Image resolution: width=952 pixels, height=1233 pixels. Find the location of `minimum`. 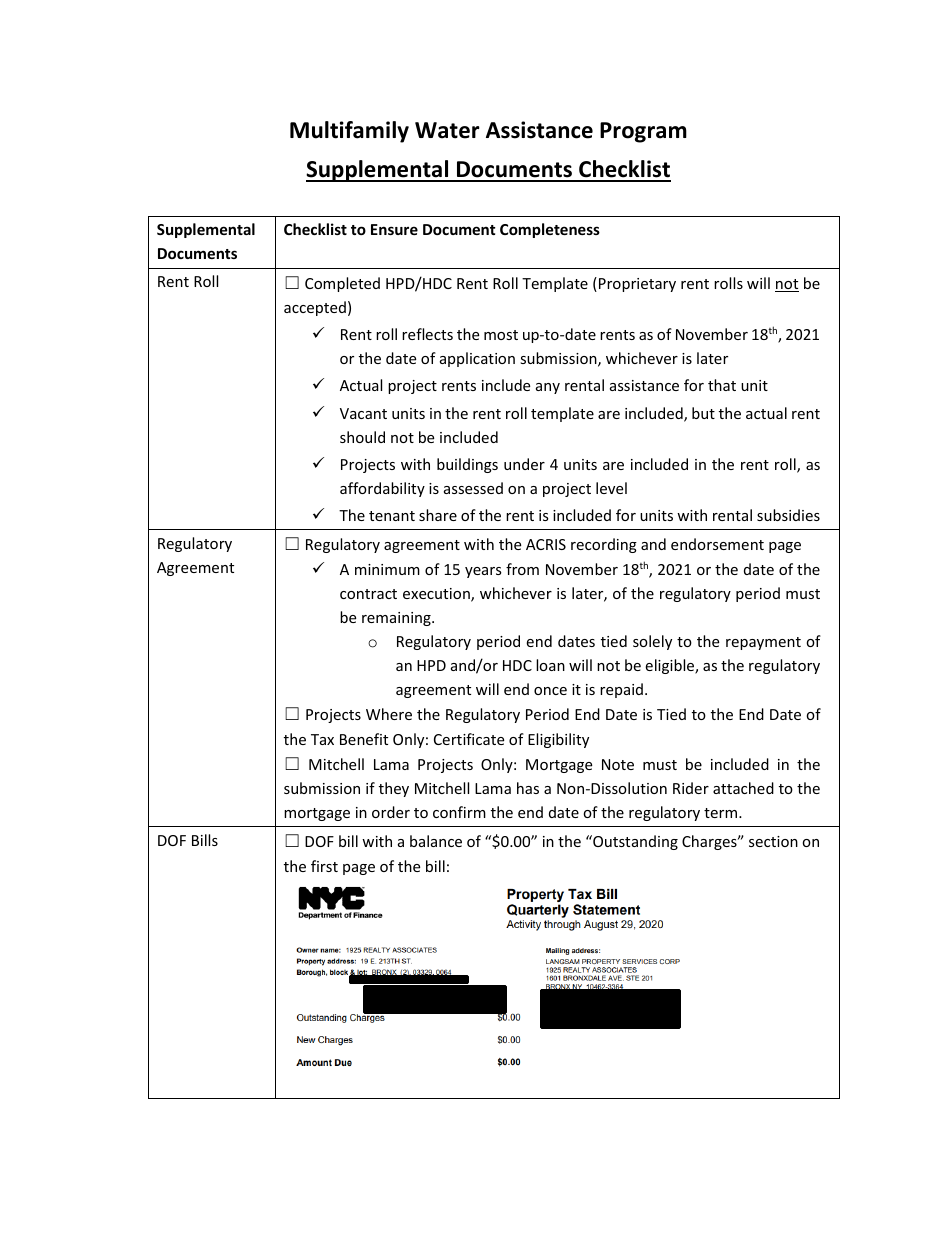

minimum is located at coordinates (387, 569).
